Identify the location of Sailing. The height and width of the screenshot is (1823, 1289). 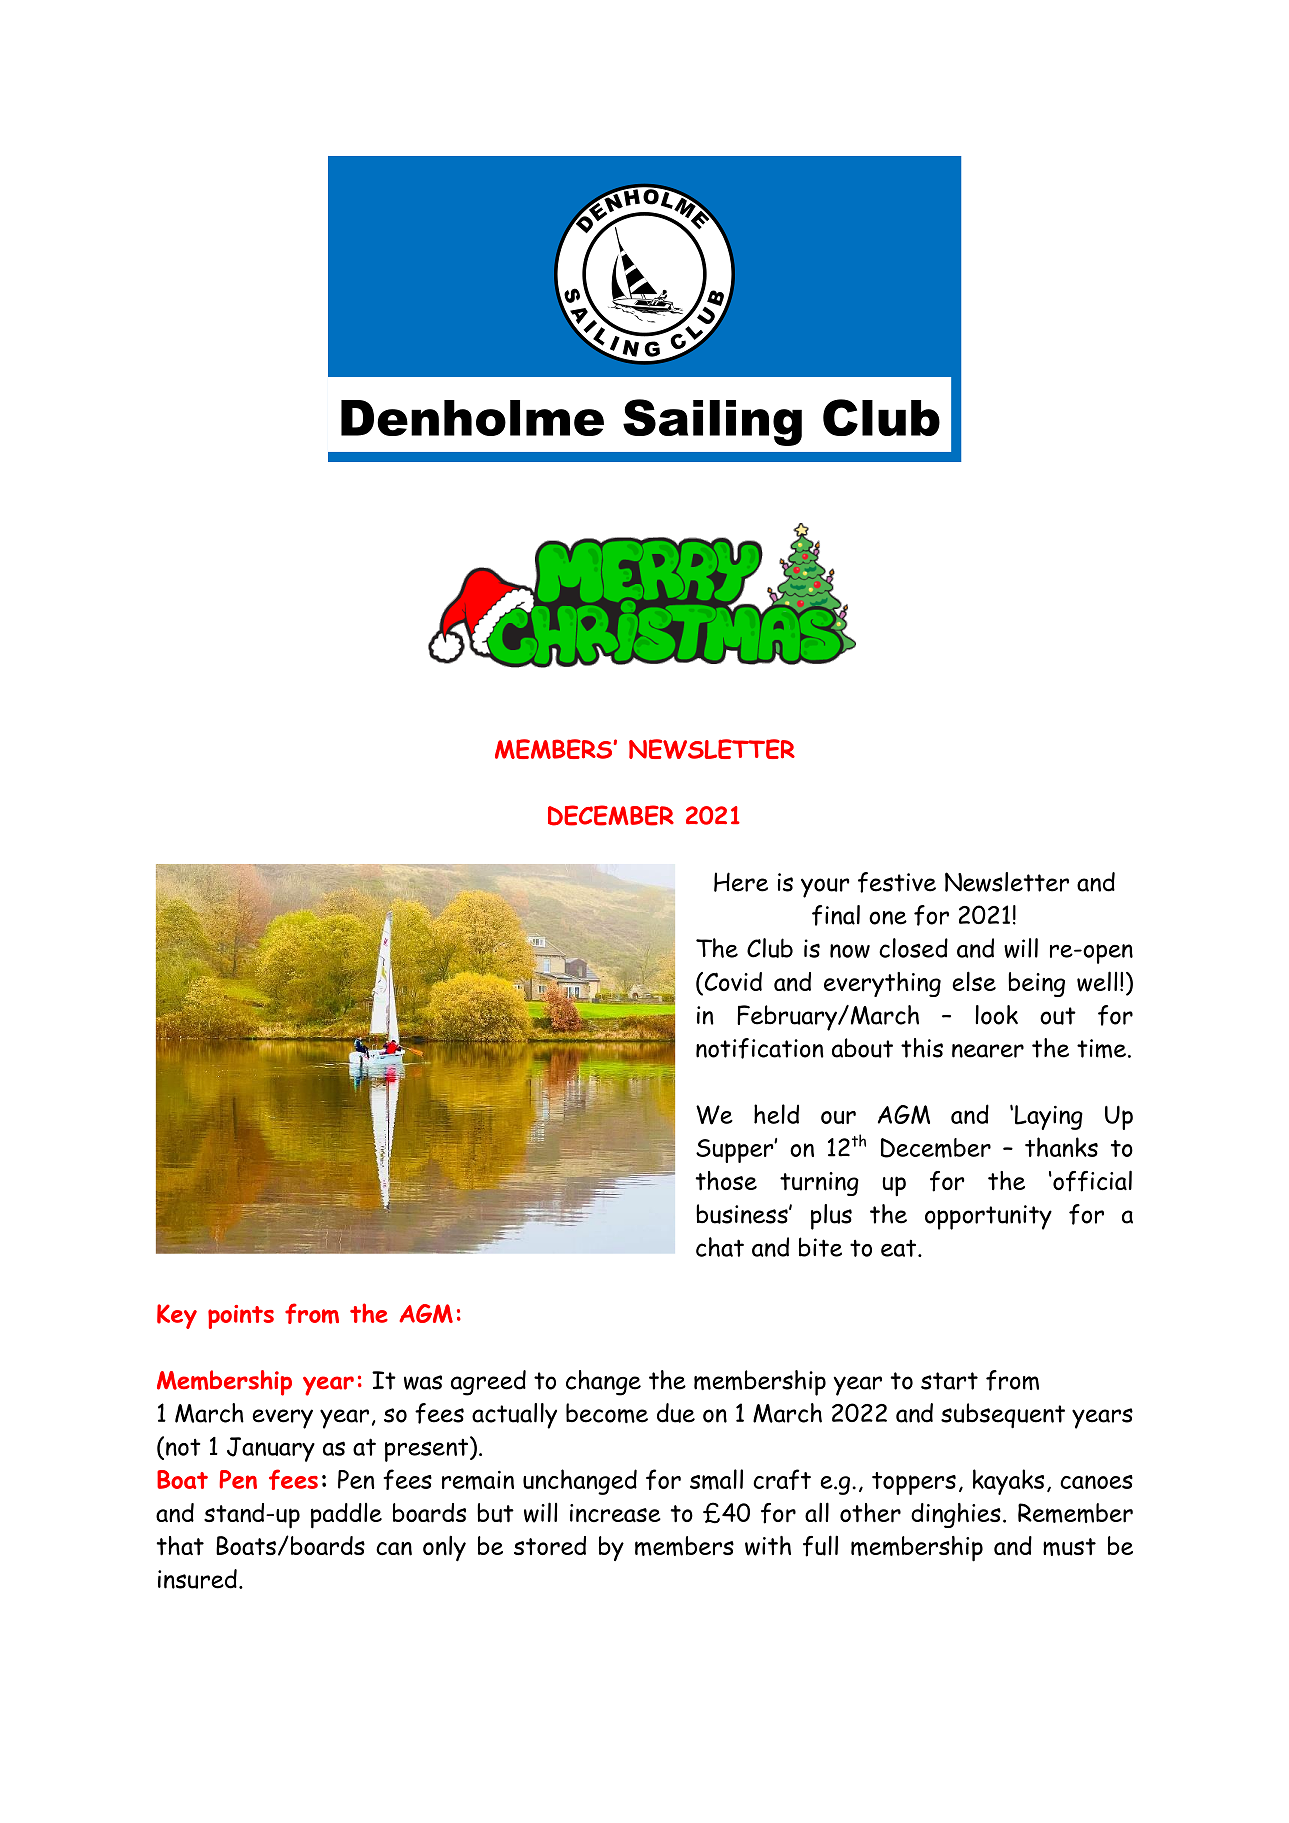
(712, 422).
